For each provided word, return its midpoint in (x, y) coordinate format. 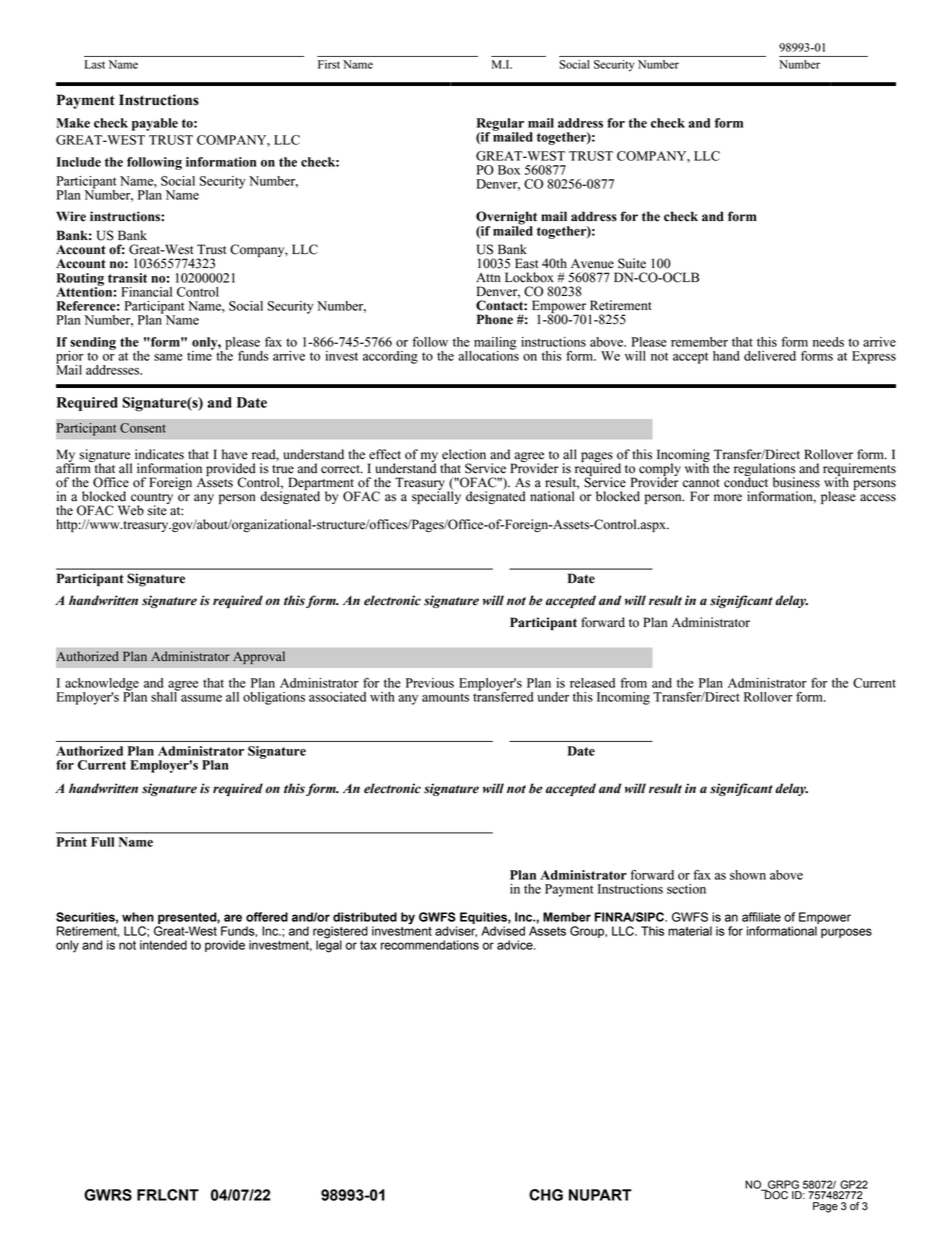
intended (163, 945)
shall (165, 695)
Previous (430, 683)
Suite (632, 263)
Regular (500, 125)
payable (155, 124)
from (633, 682)
